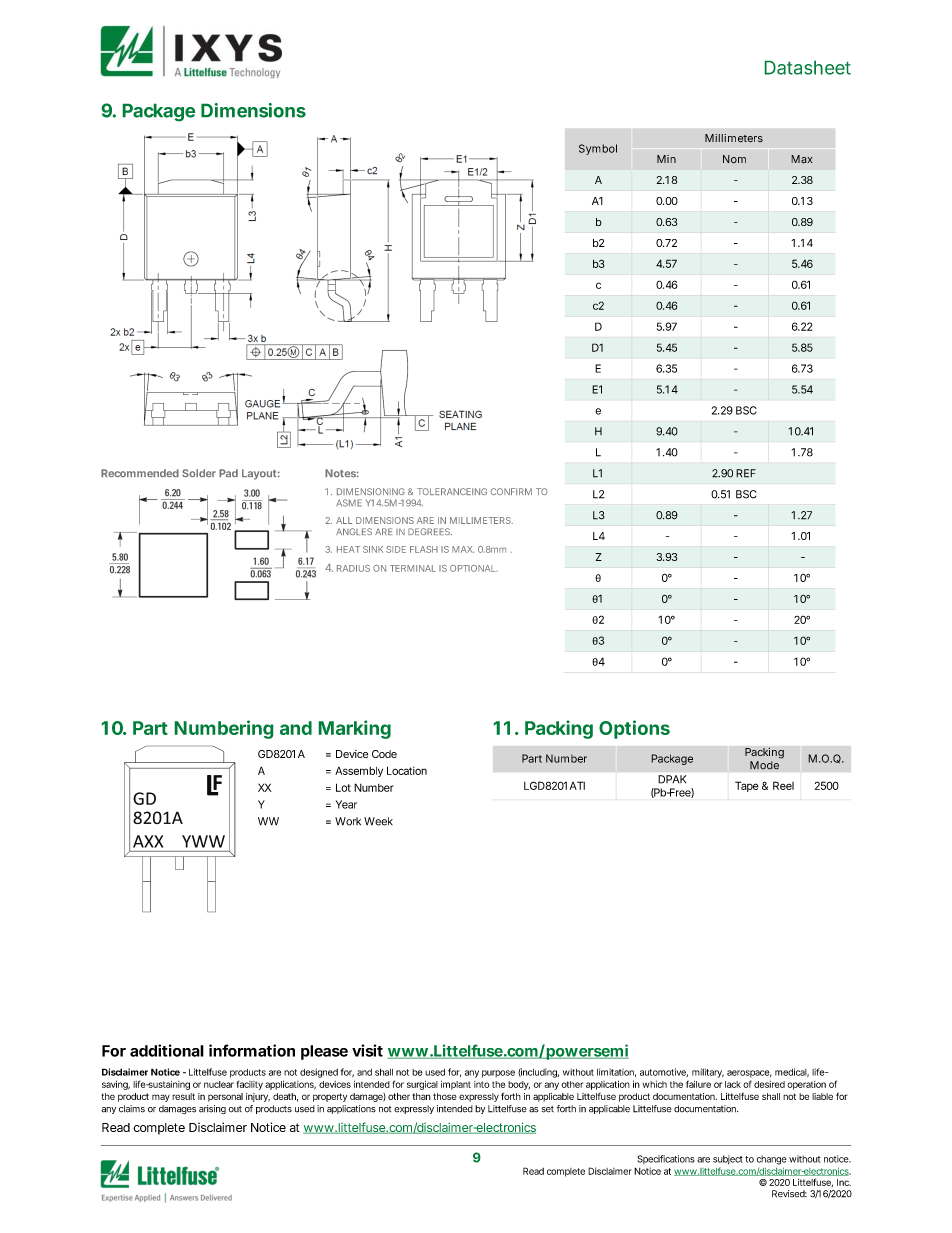 This screenshot has width=952, height=1233. I want to click on arising, so click(212, 1109).
